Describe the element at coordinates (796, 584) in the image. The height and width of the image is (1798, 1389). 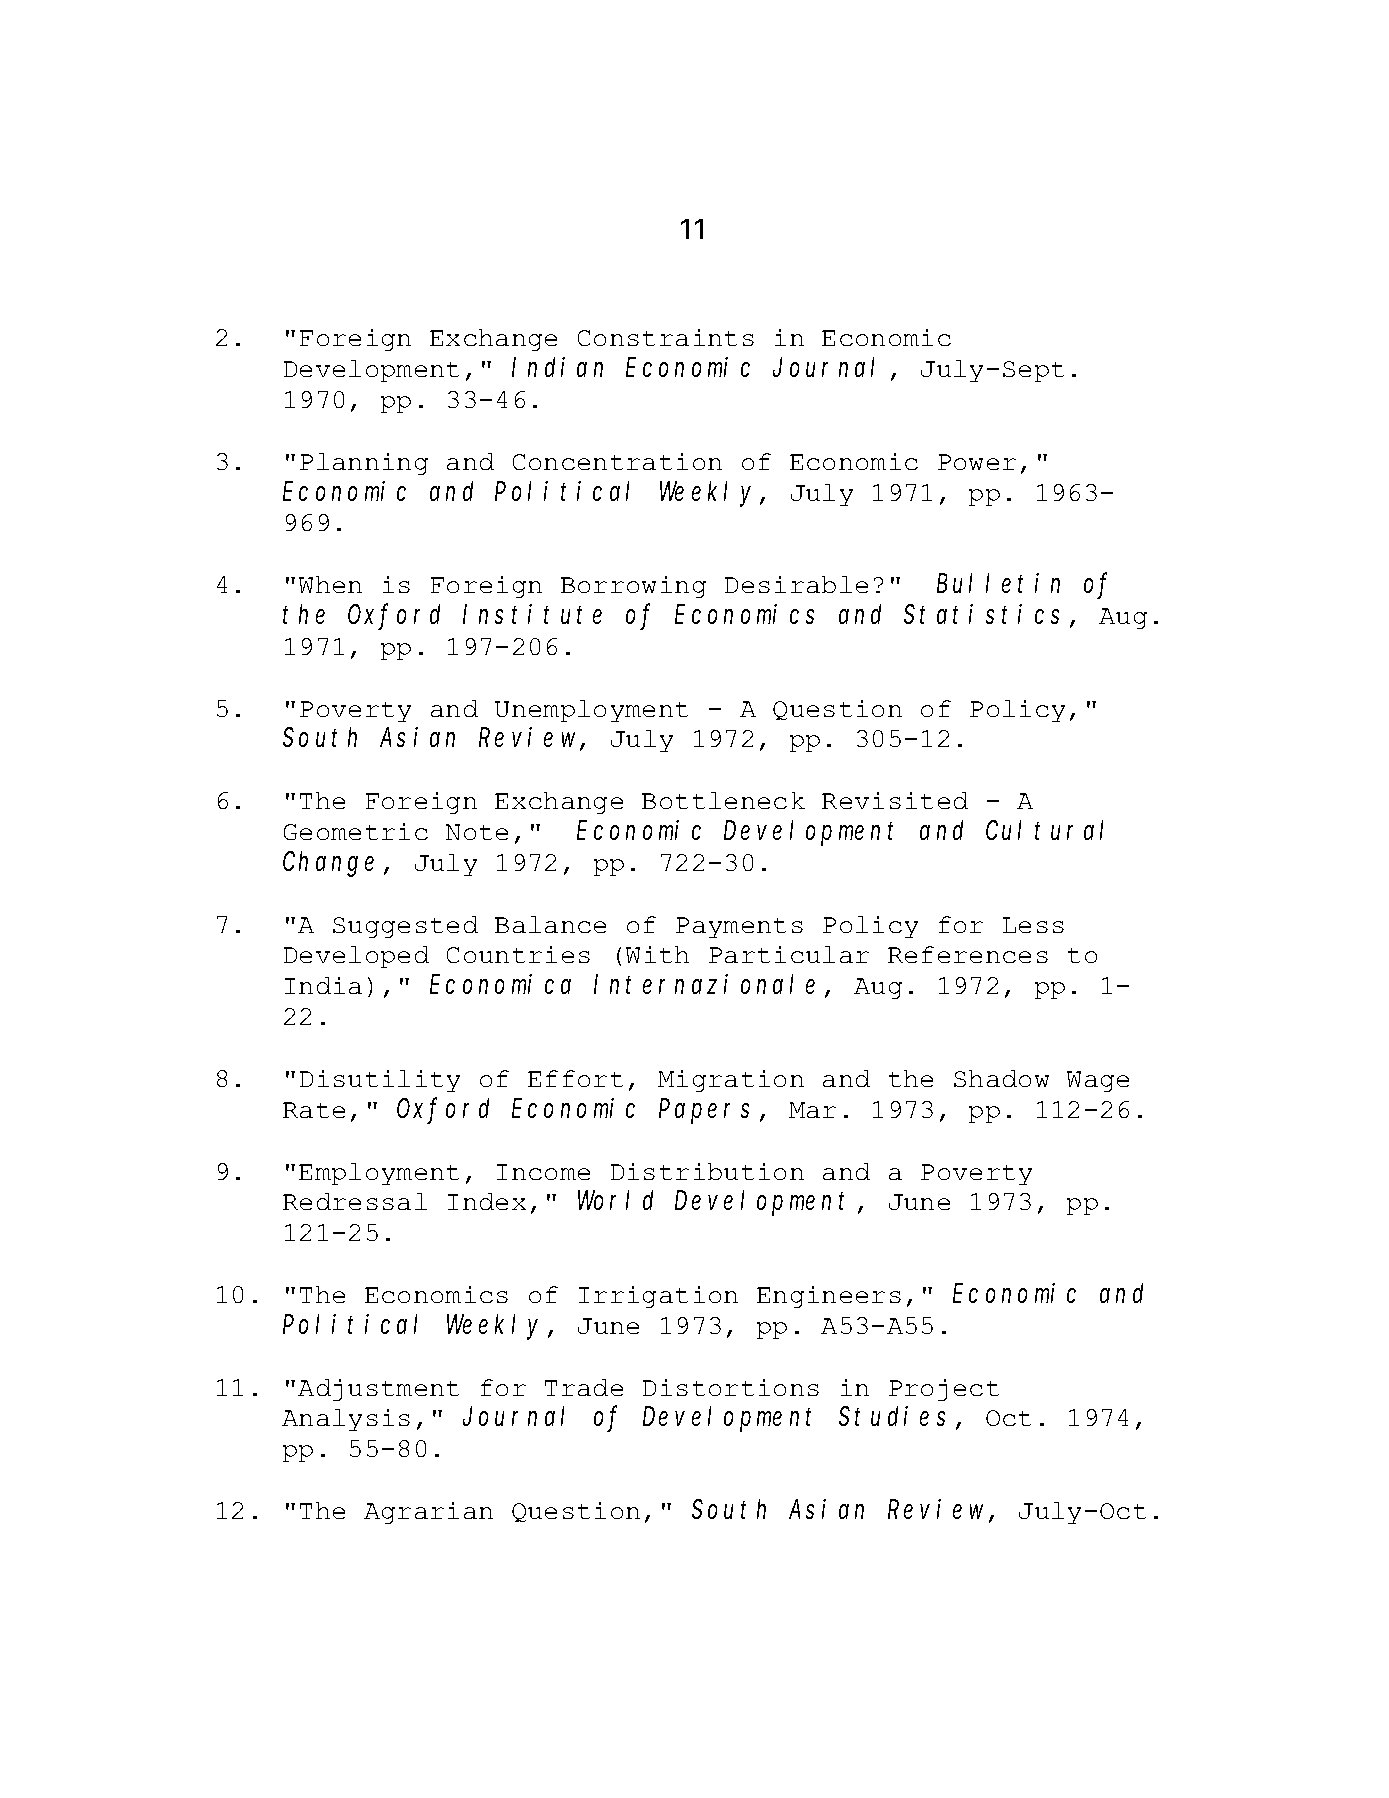
I see `Desirable` at that location.
